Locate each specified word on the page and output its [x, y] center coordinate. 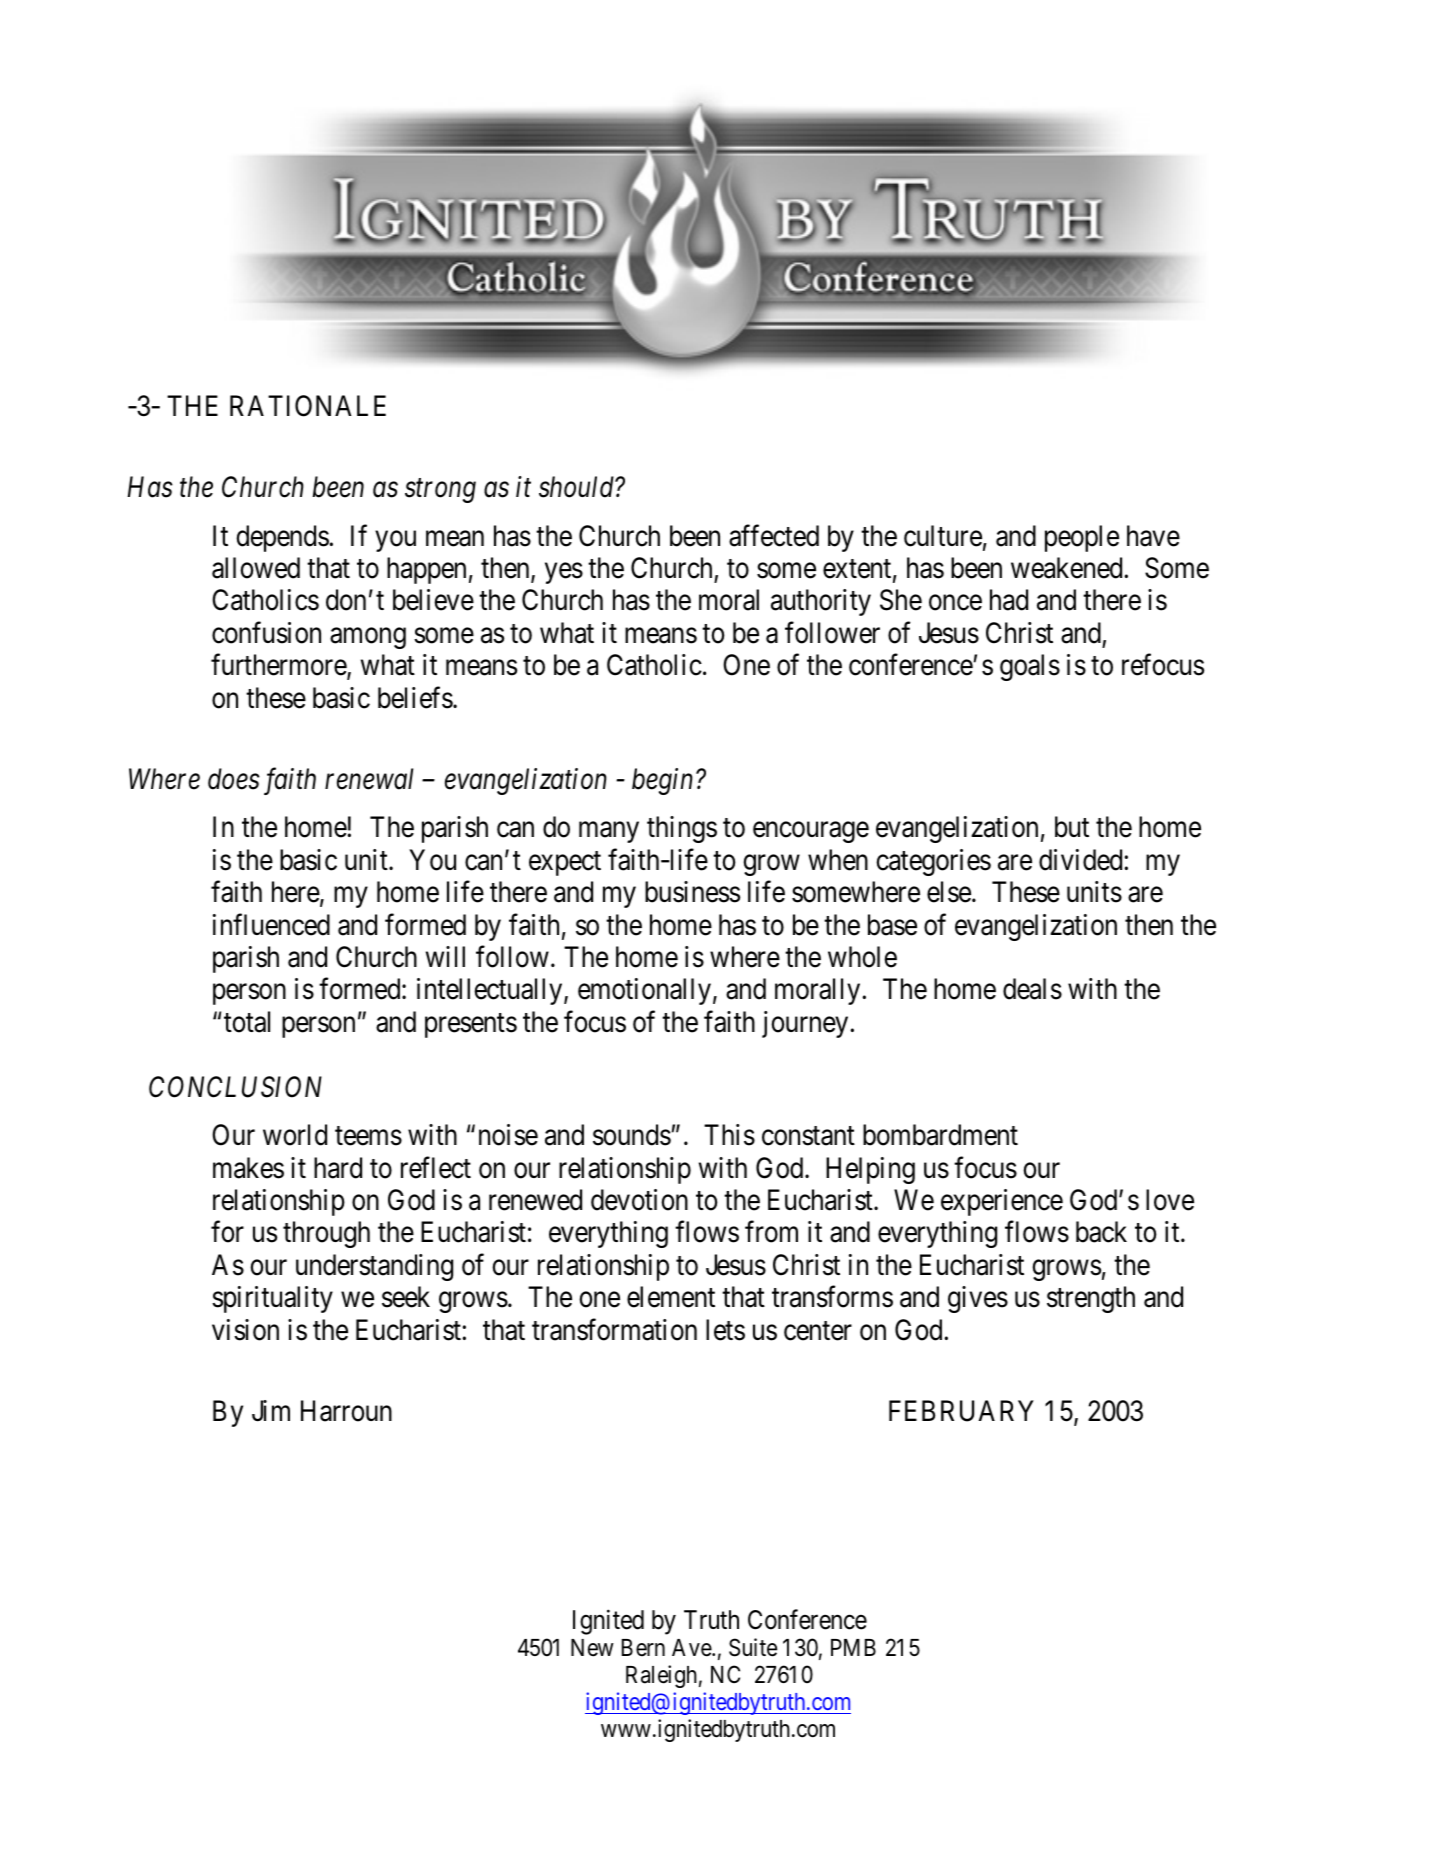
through [326, 1234]
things [682, 829]
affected [774, 535]
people [1082, 538]
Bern [643, 1648]
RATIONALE [308, 406]
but [1072, 827]
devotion [639, 1200]
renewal [369, 779]
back [1101, 1232]
